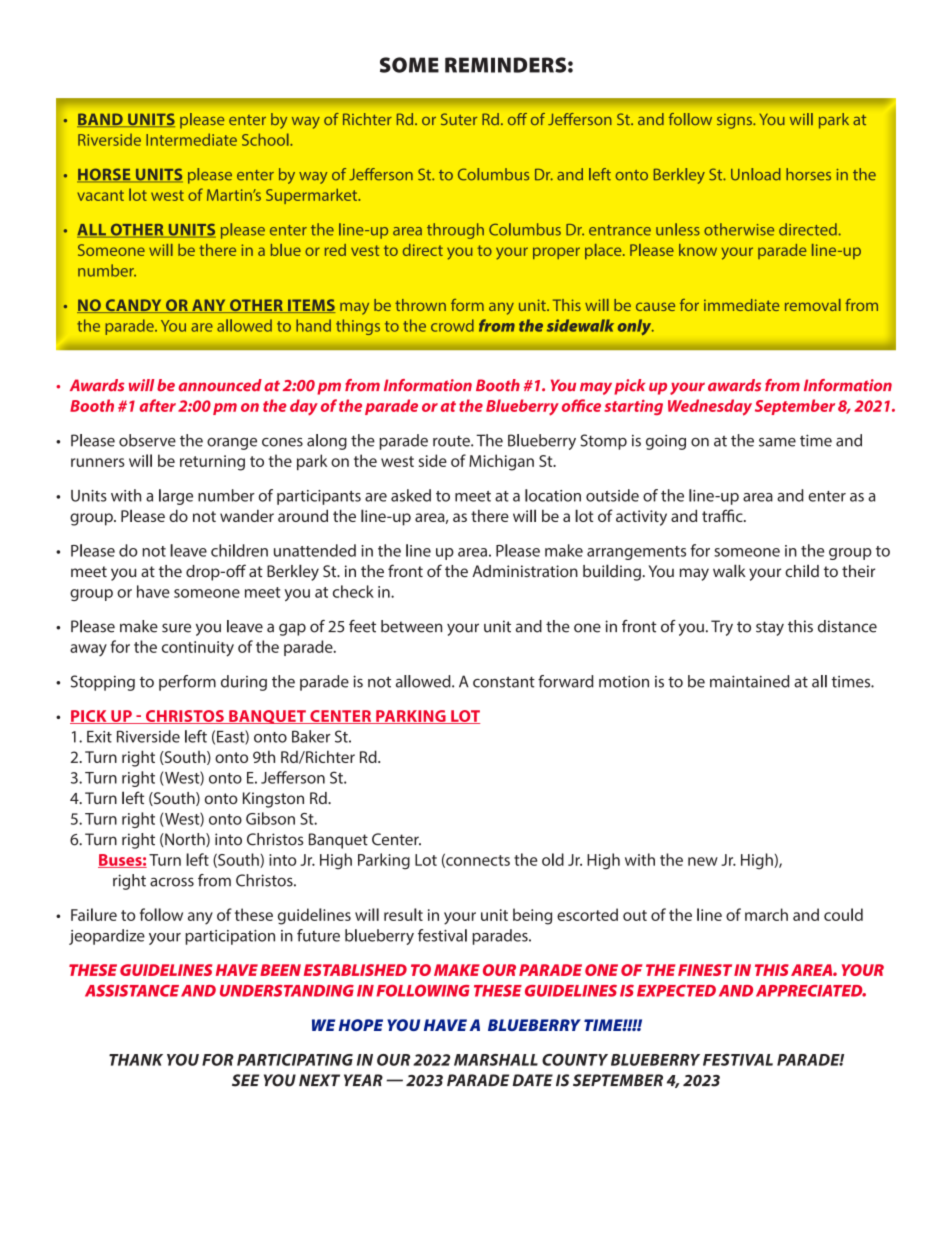  Describe the element at coordinates (770, 628) in the screenshot. I see `stay` at that location.
